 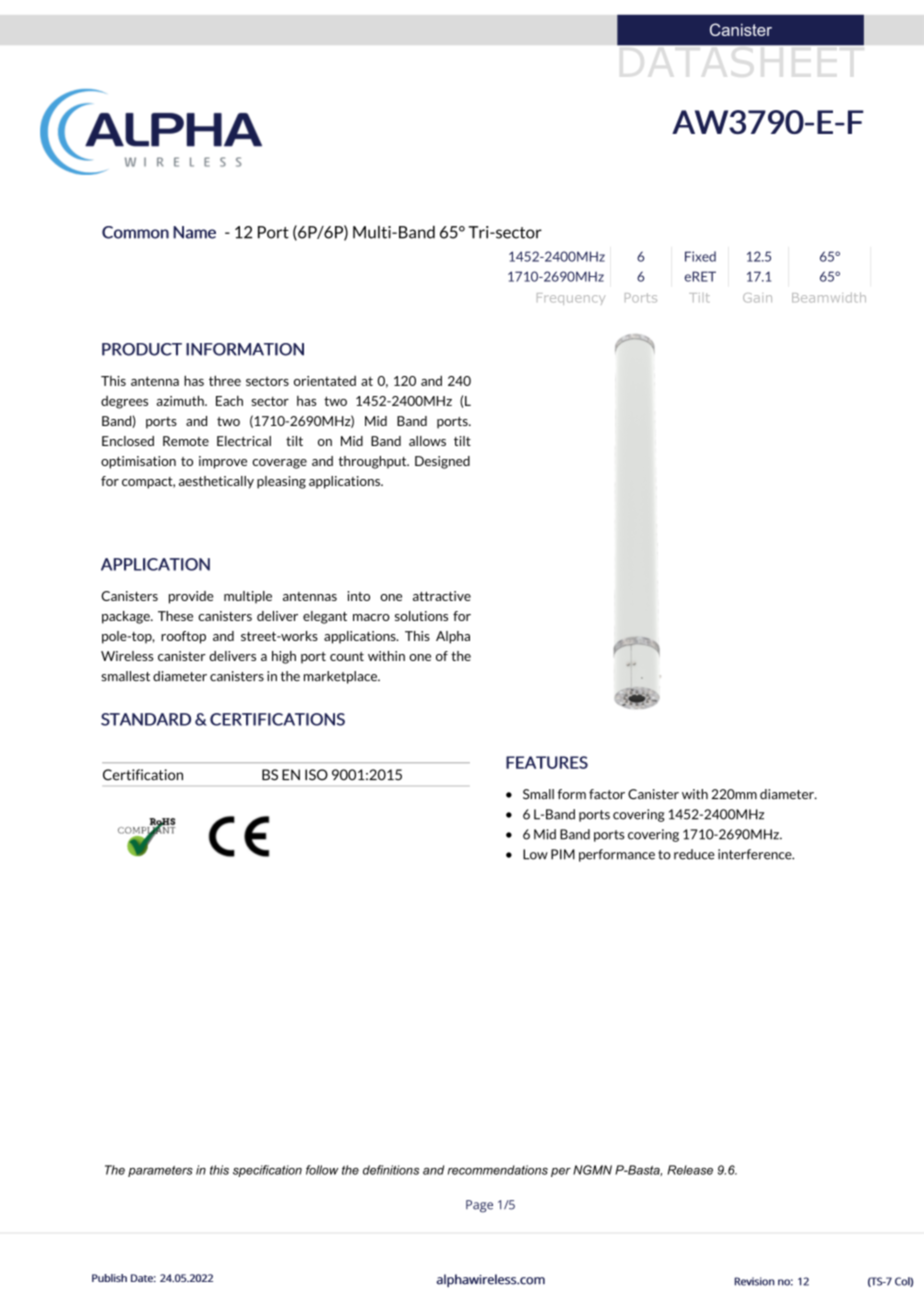 What do you see at coordinates (754, 1281) in the page?
I see `Revision` at bounding box center [754, 1281].
